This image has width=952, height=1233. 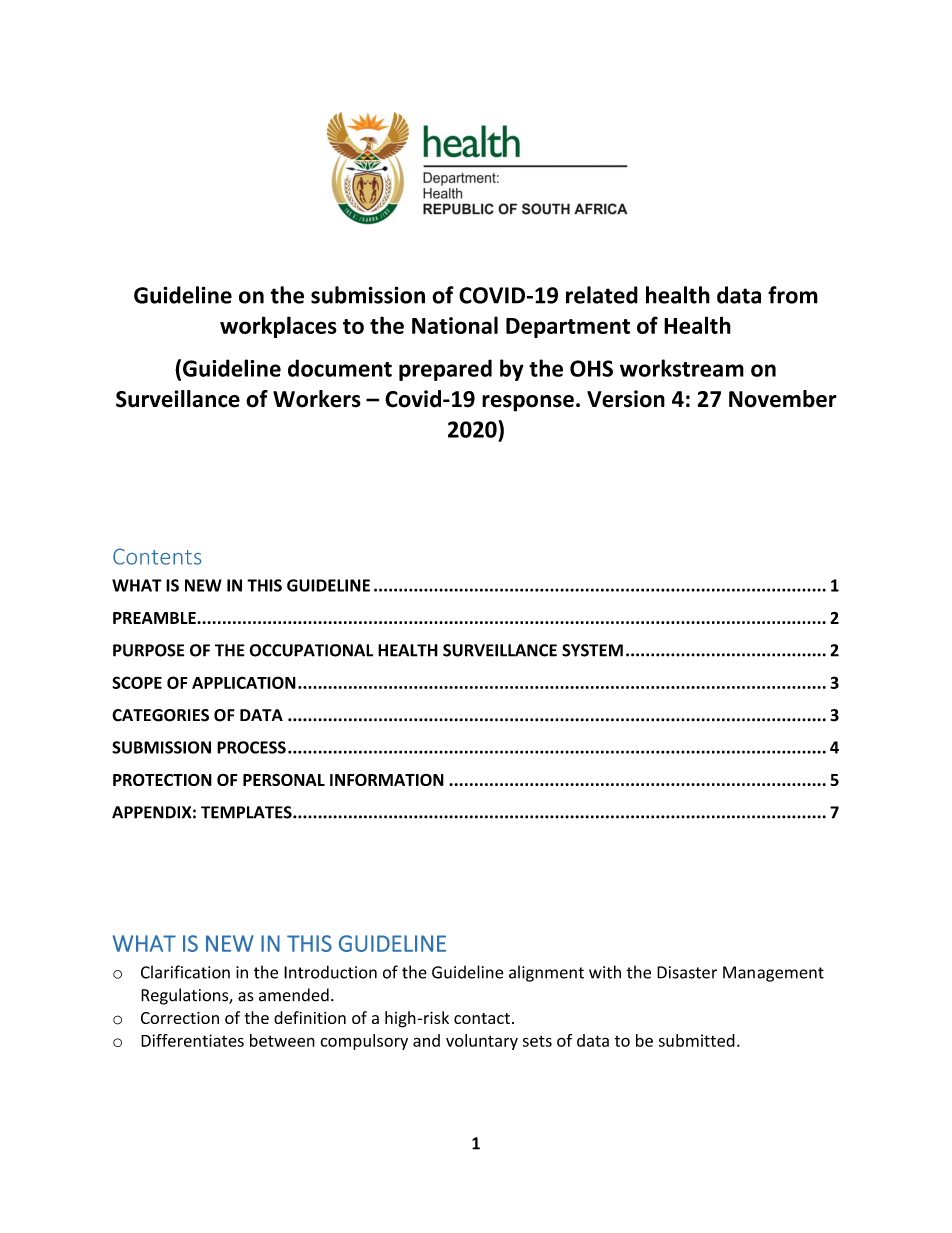 I want to click on November, so click(x=783, y=399).
